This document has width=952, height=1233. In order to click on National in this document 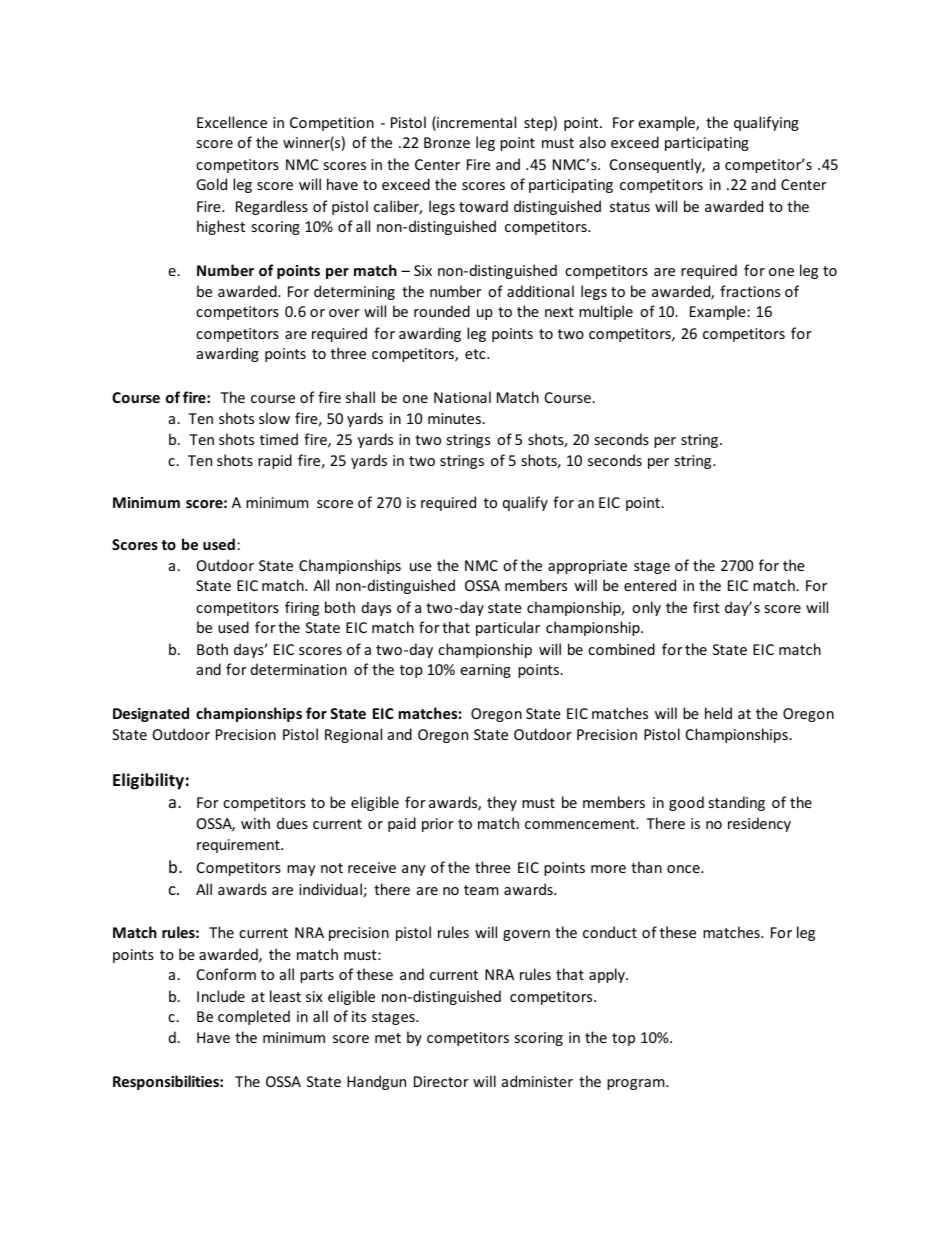, I will do `click(462, 397)`.
